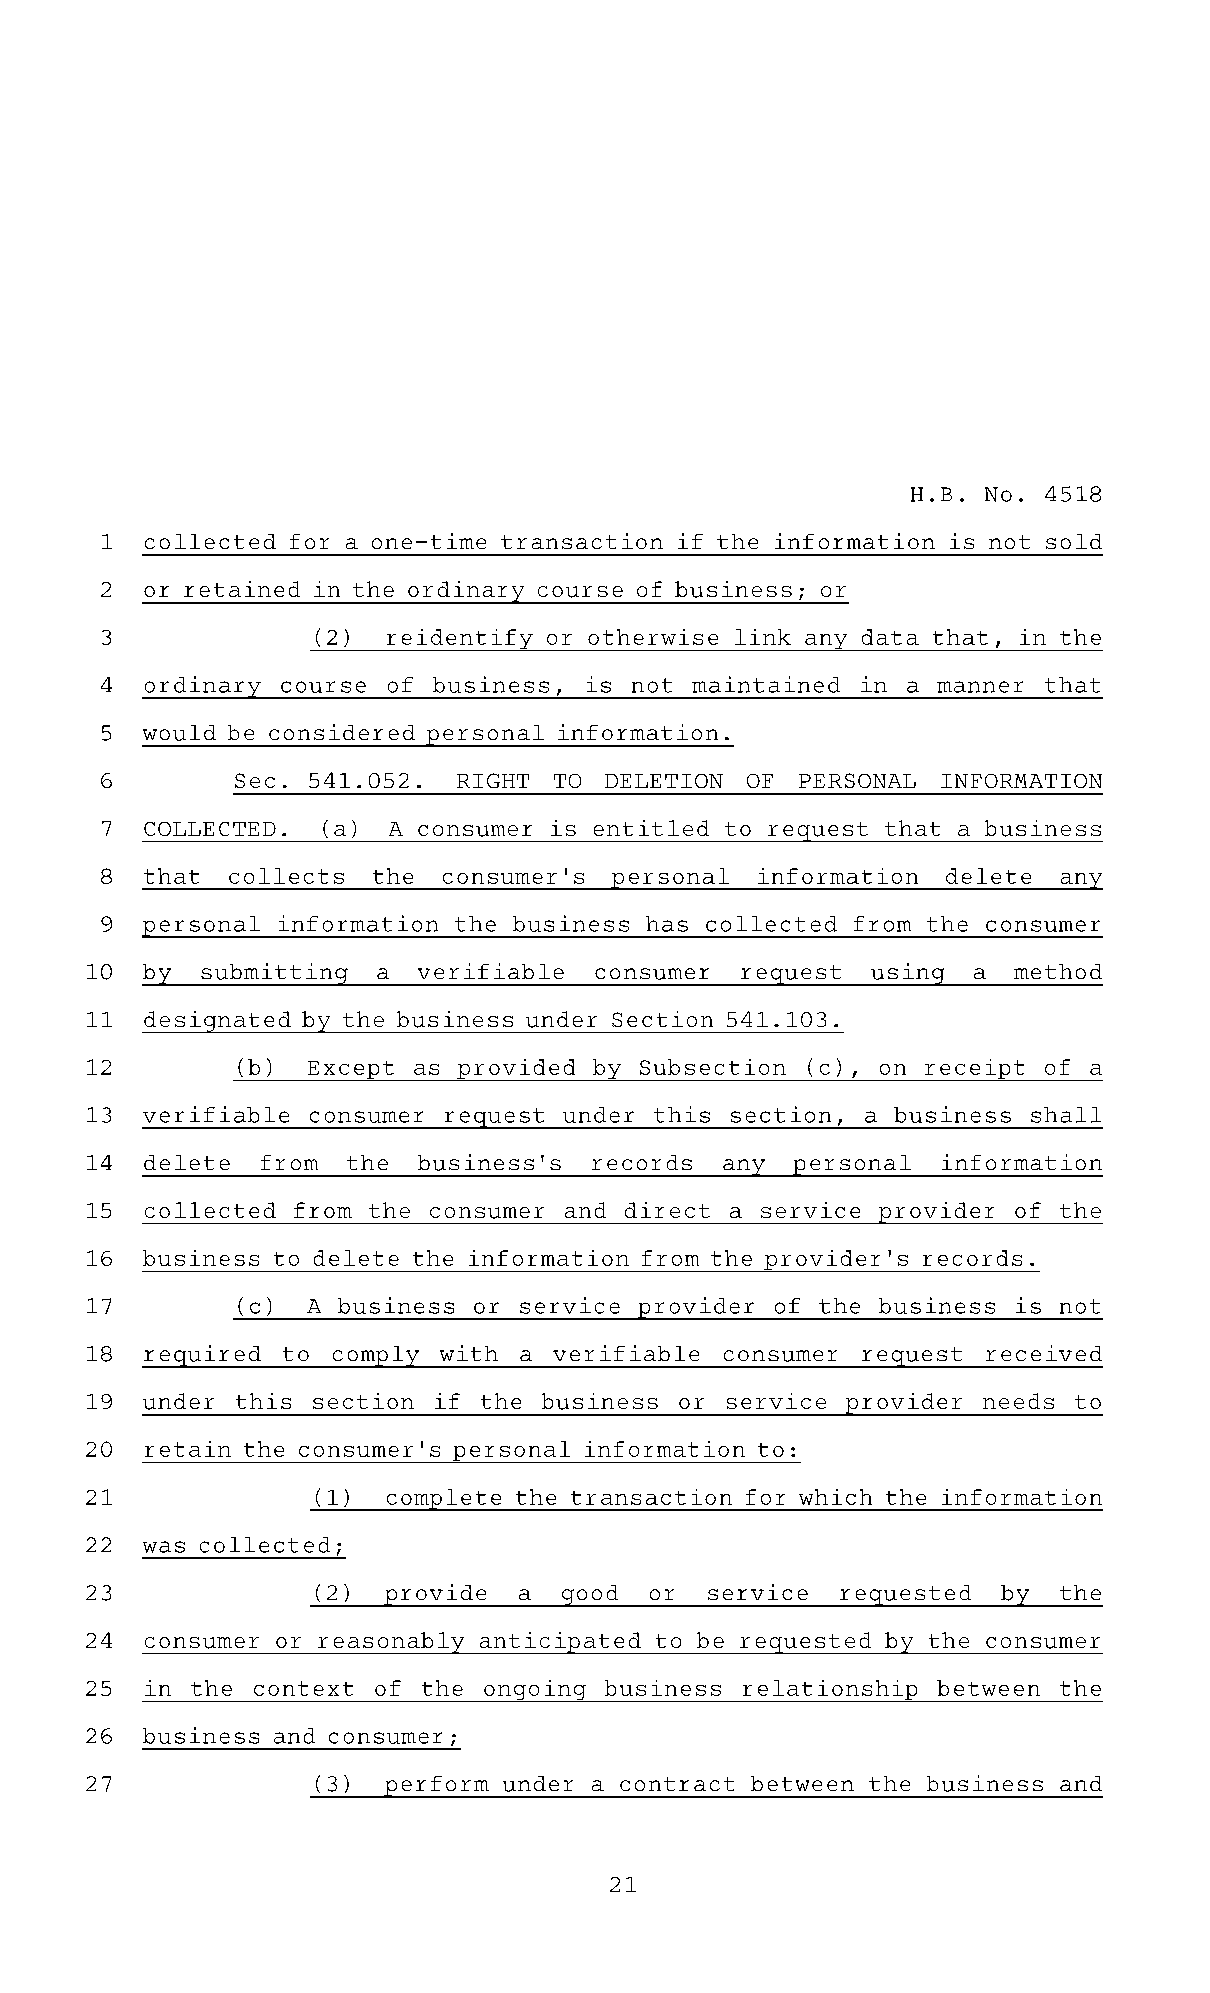  I want to click on context, so click(303, 1688).
